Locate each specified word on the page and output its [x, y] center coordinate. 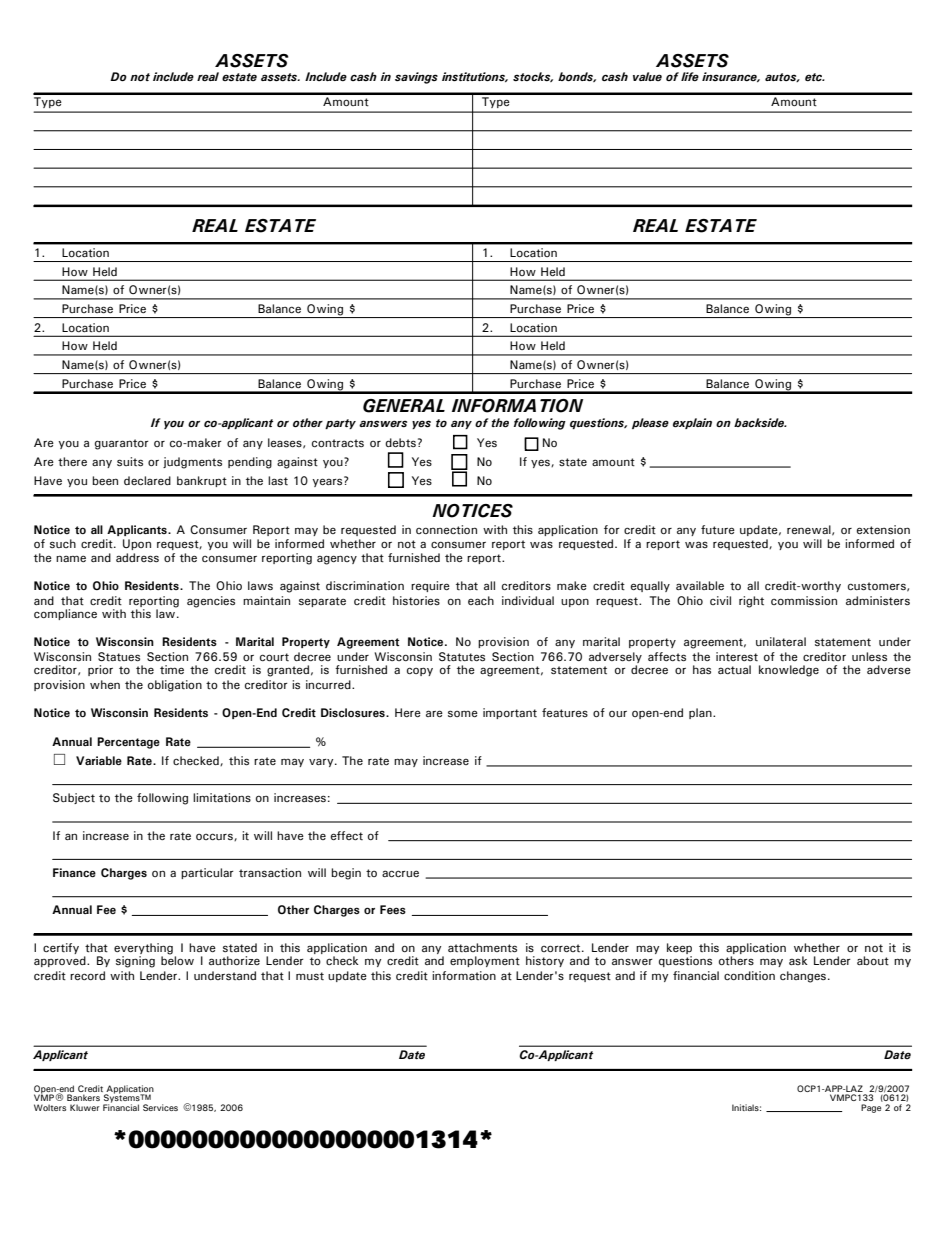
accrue [400, 873]
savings [416, 78]
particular [207, 873]
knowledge [789, 671]
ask [798, 960]
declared [147, 480]
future [718, 530]
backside [760, 423]
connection [446, 530]
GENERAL [404, 406]
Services [160, 1107]
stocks [533, 77]
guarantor [122, 444]
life [690, 76]
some [463, 713]
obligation [175, 686]
